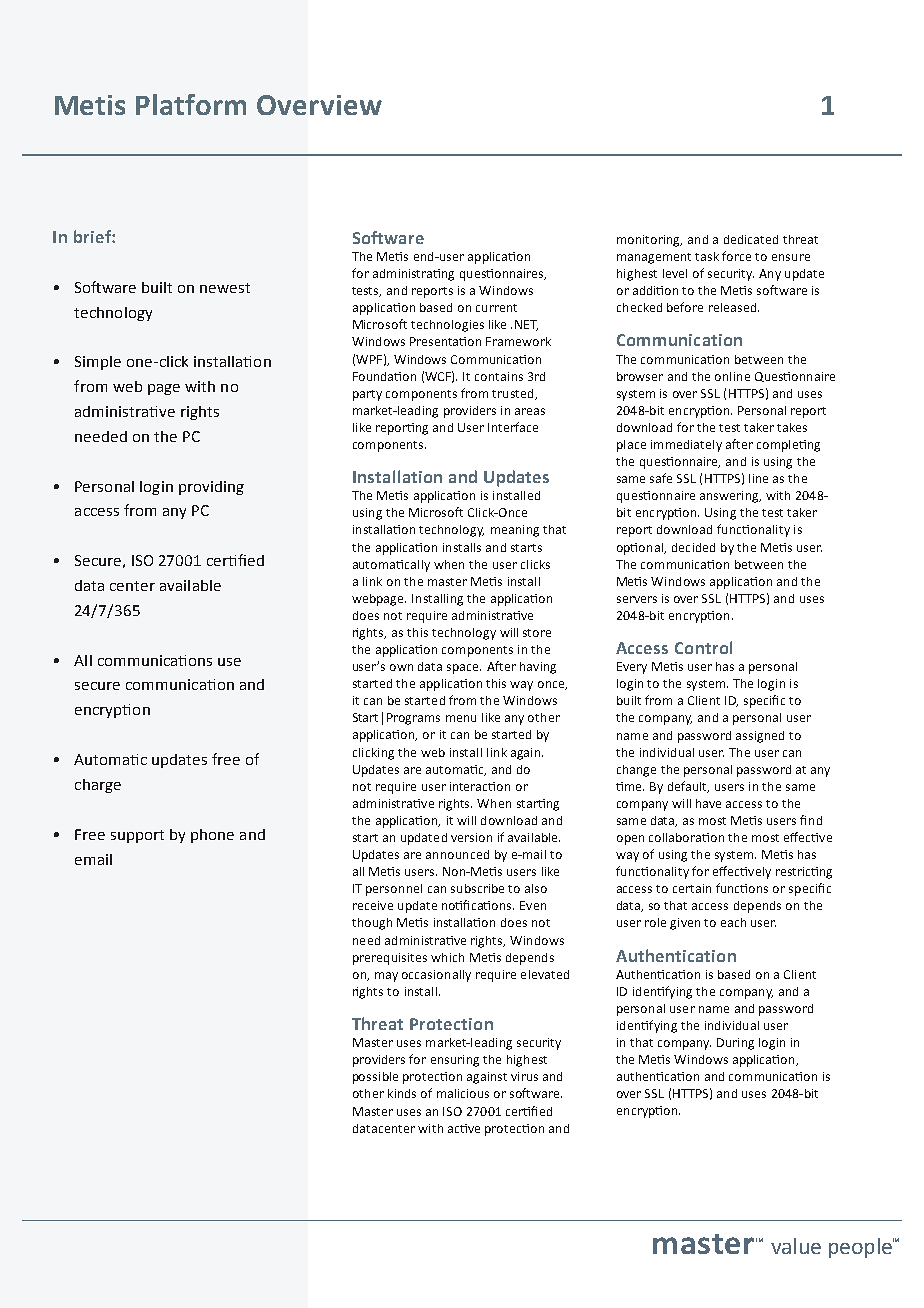 This document has height=1308, width=924. Describe the element at coordinates (413, 275) in the document. I see `administrating` at that location.
